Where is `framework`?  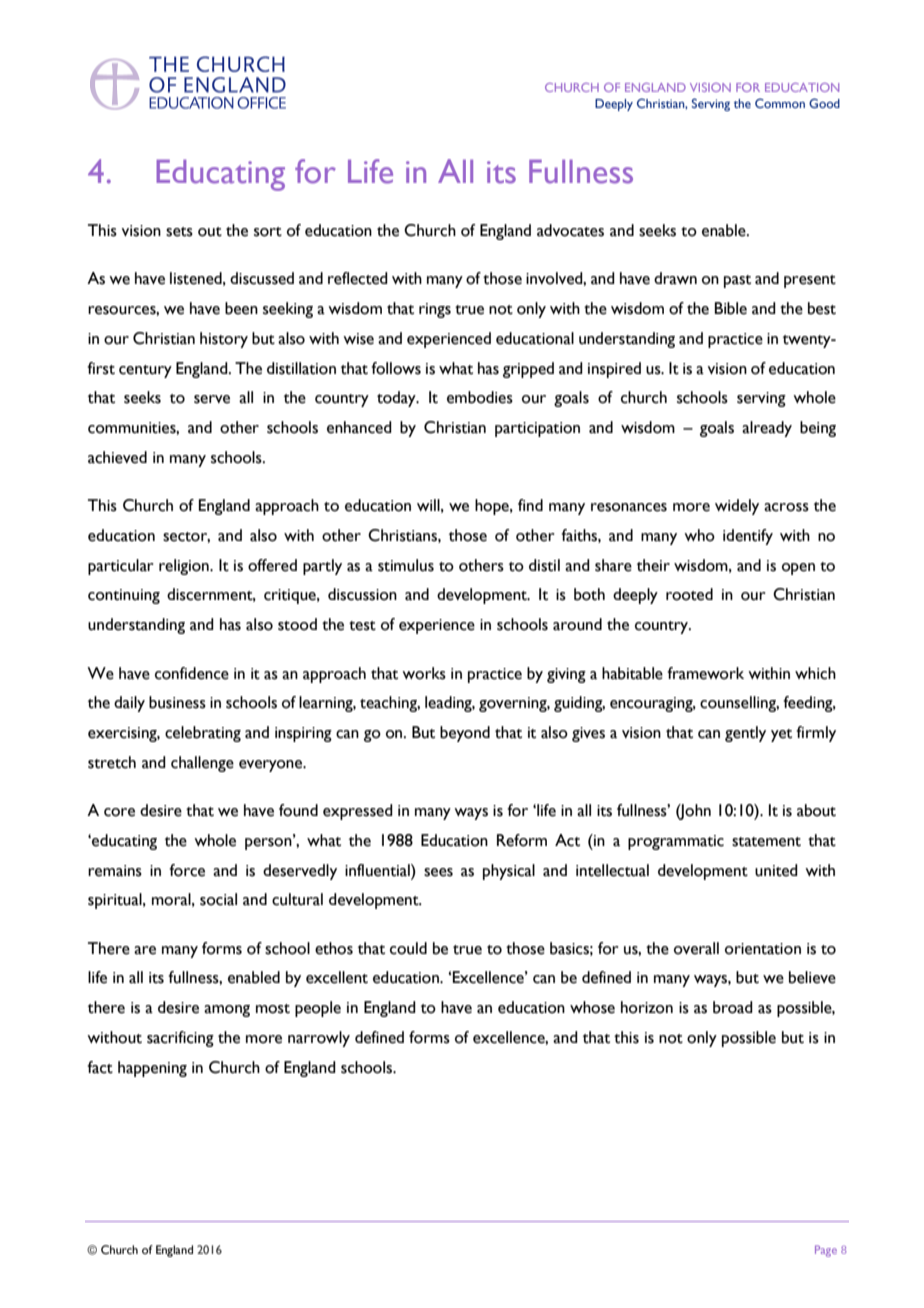 framework is located at coordinates (705, 673).
